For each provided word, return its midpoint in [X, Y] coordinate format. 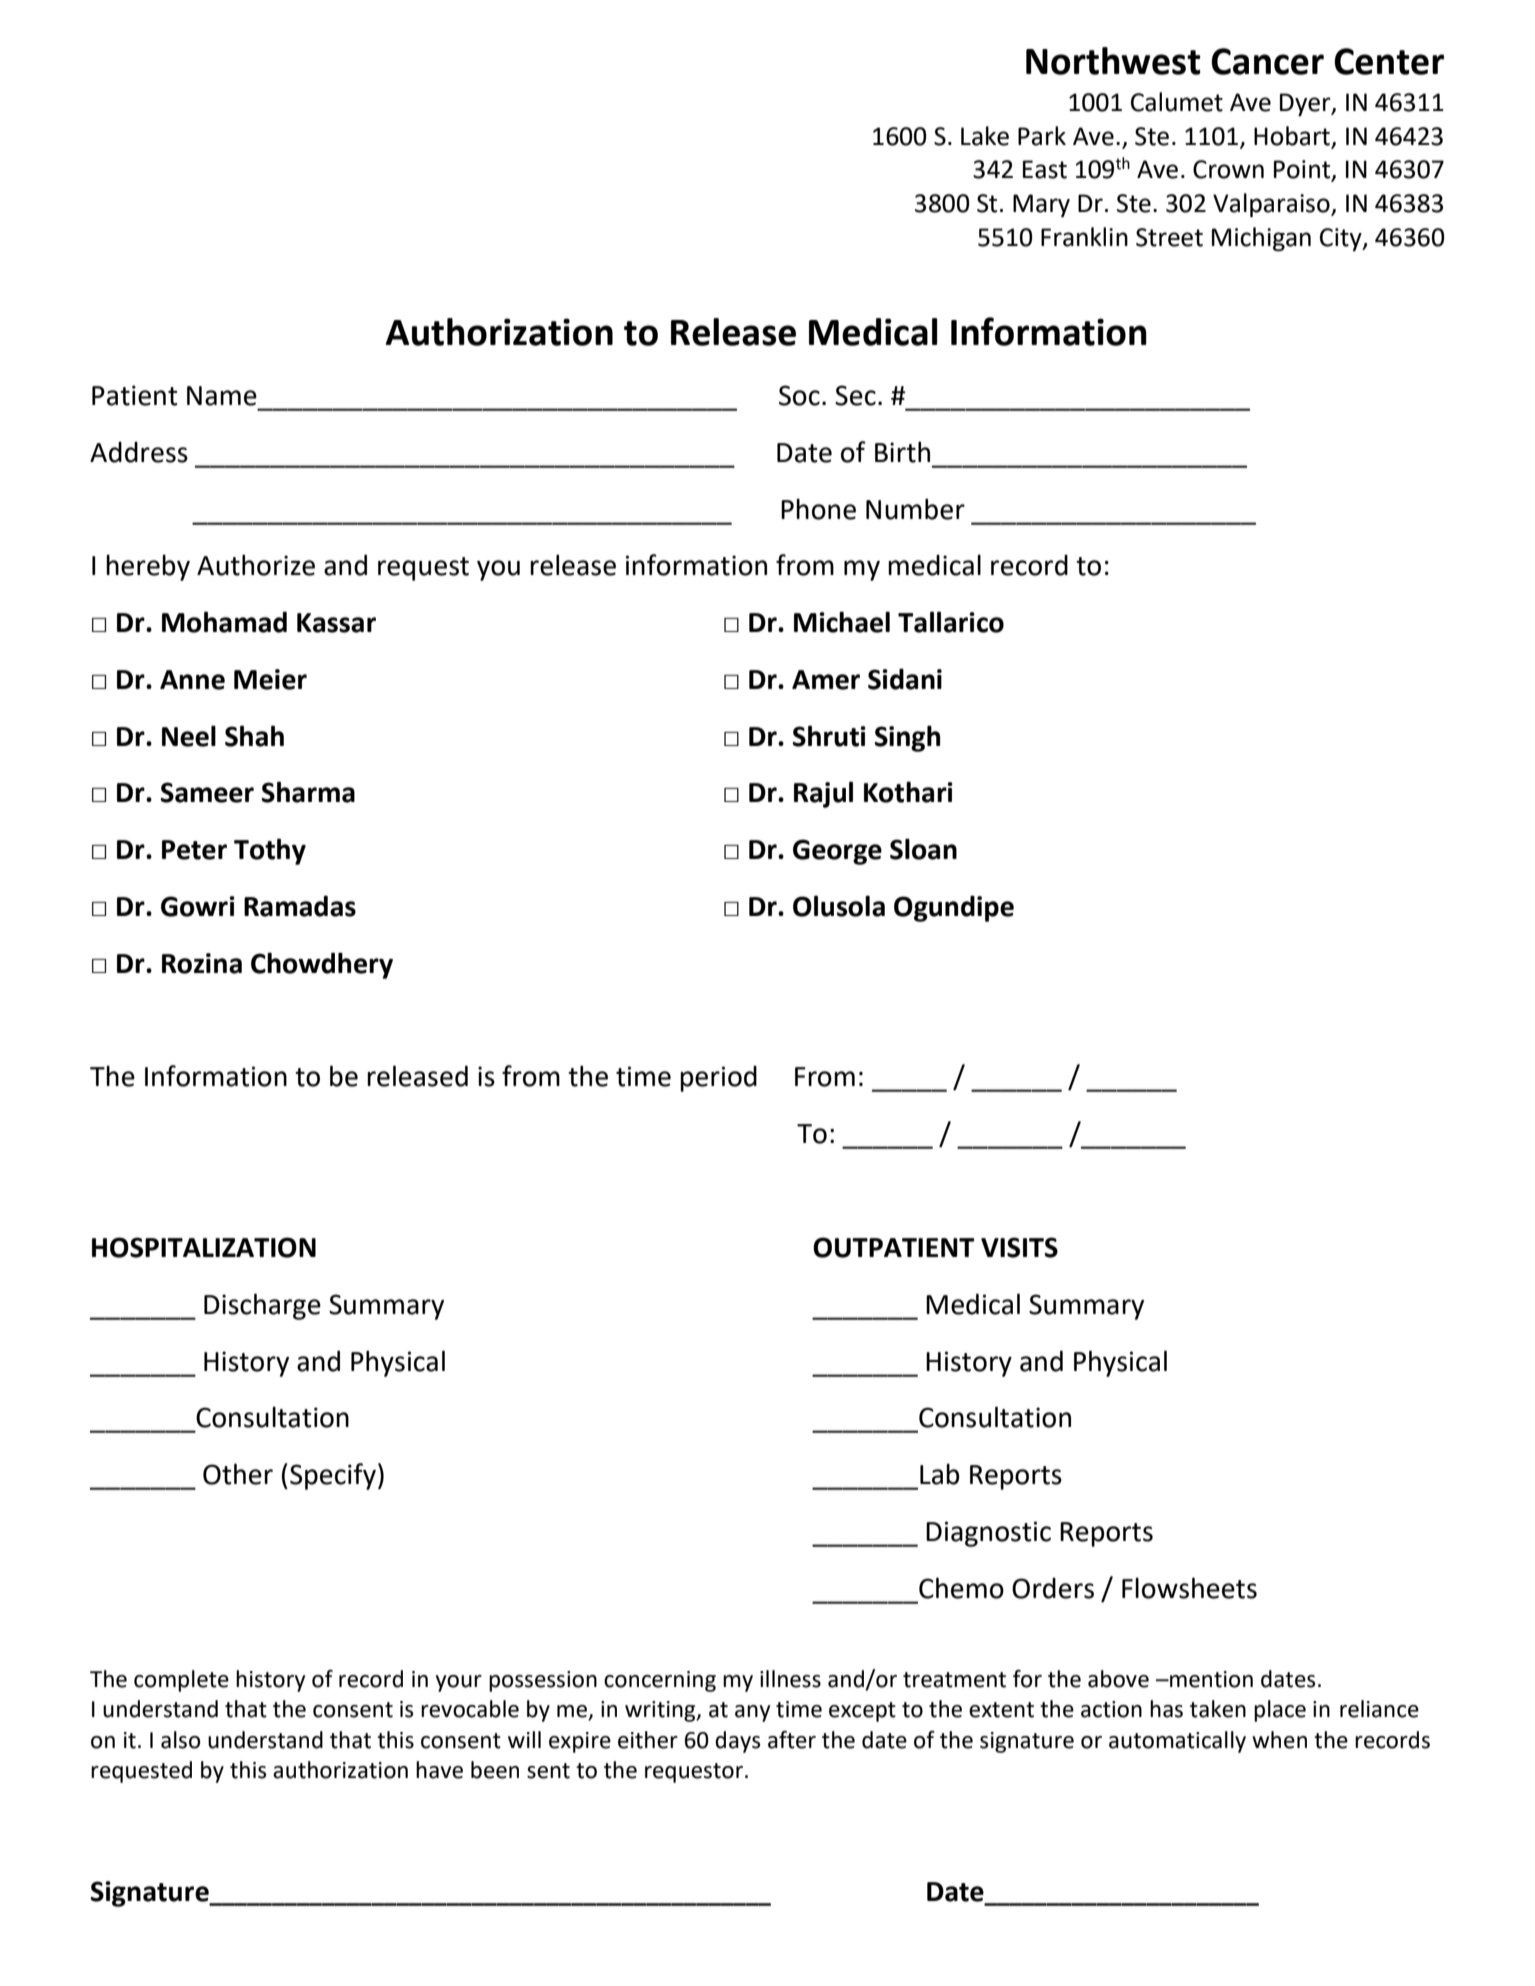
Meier [270, 679]
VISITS [1019, 1247]
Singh [907, 738]
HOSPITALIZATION [204, 1247]
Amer [826, 680]
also [180, 1740]
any [752, 1713]
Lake [985, 136]
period [718, 1079]
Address [139, 452]
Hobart [1293, 137]
